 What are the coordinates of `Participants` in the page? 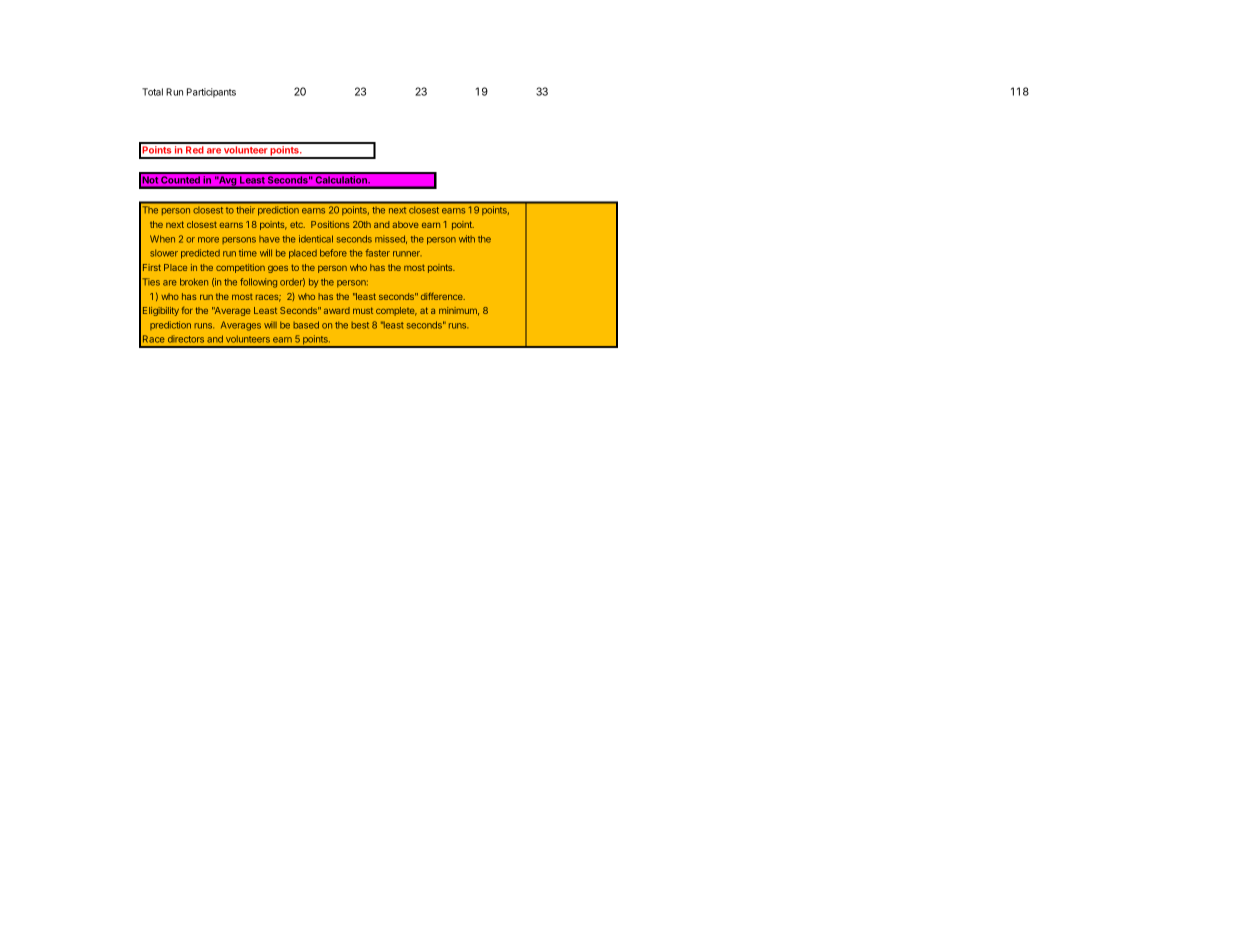 It's located at (211, 93).
